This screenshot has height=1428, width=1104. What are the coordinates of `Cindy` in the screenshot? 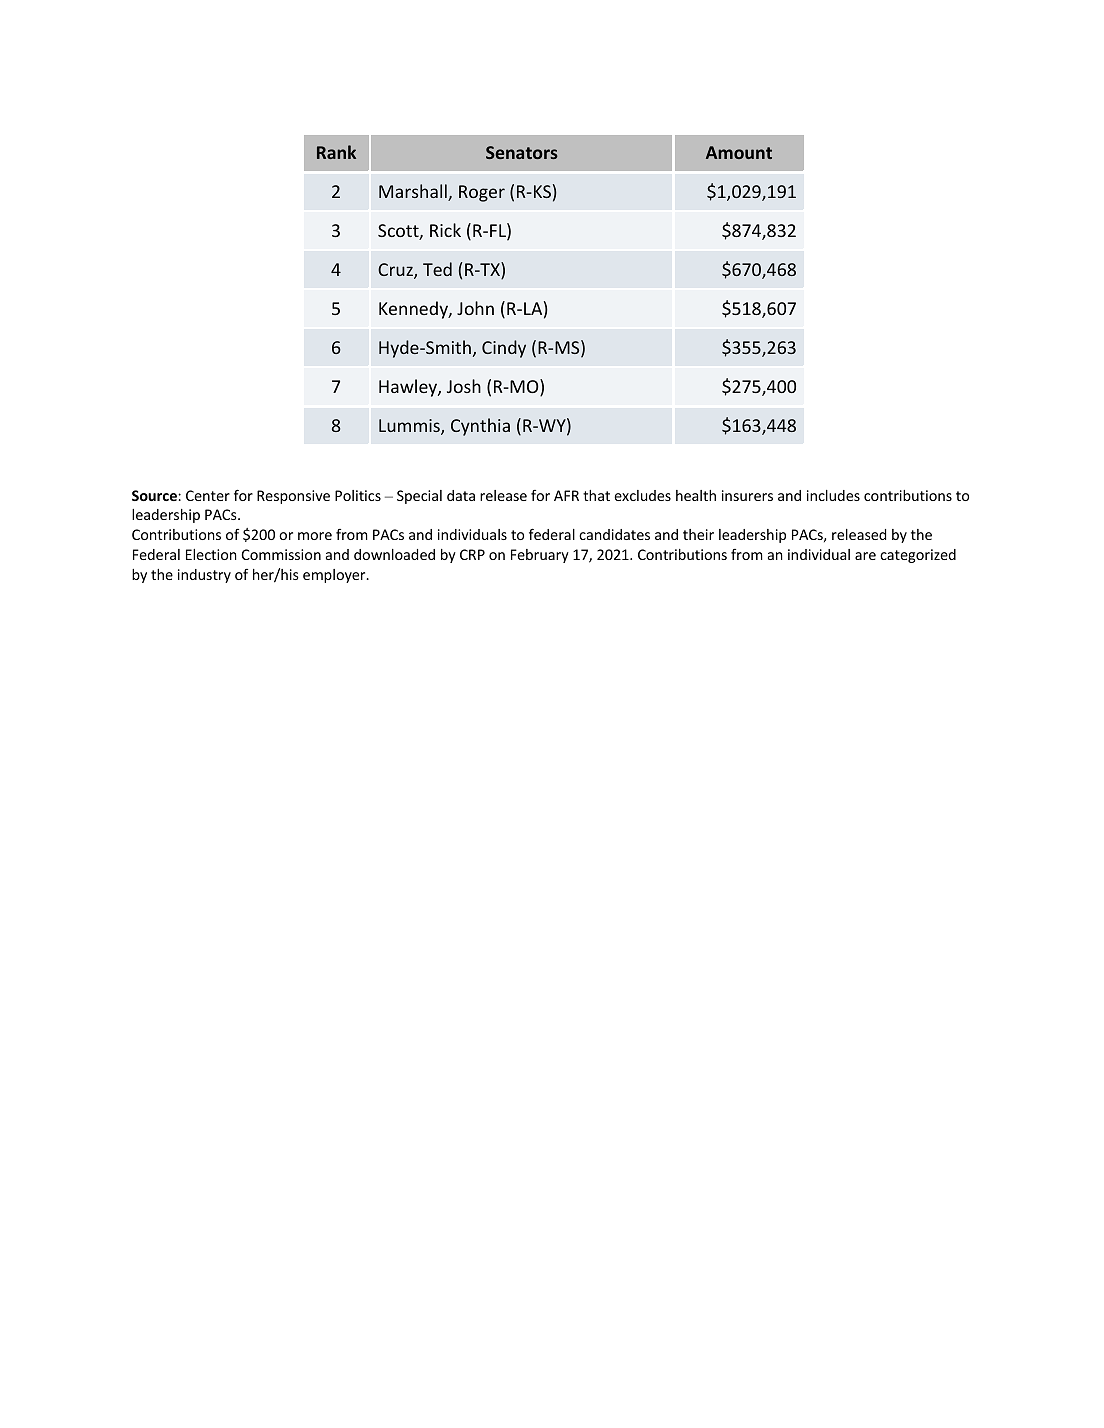 It's located at (504, 349).
